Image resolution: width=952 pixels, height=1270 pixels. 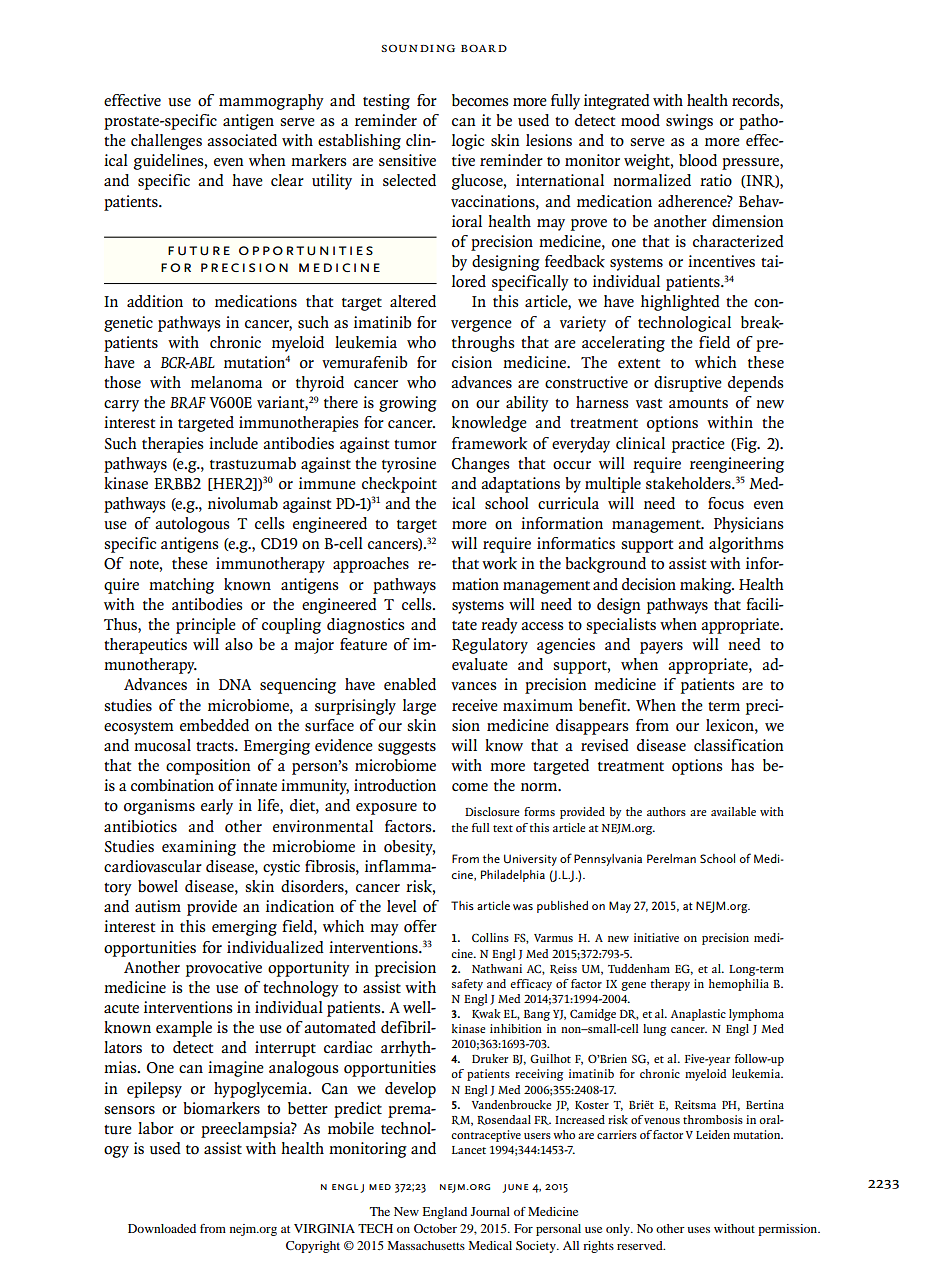 I want to click on uses, so click(x=698, y=1230).
